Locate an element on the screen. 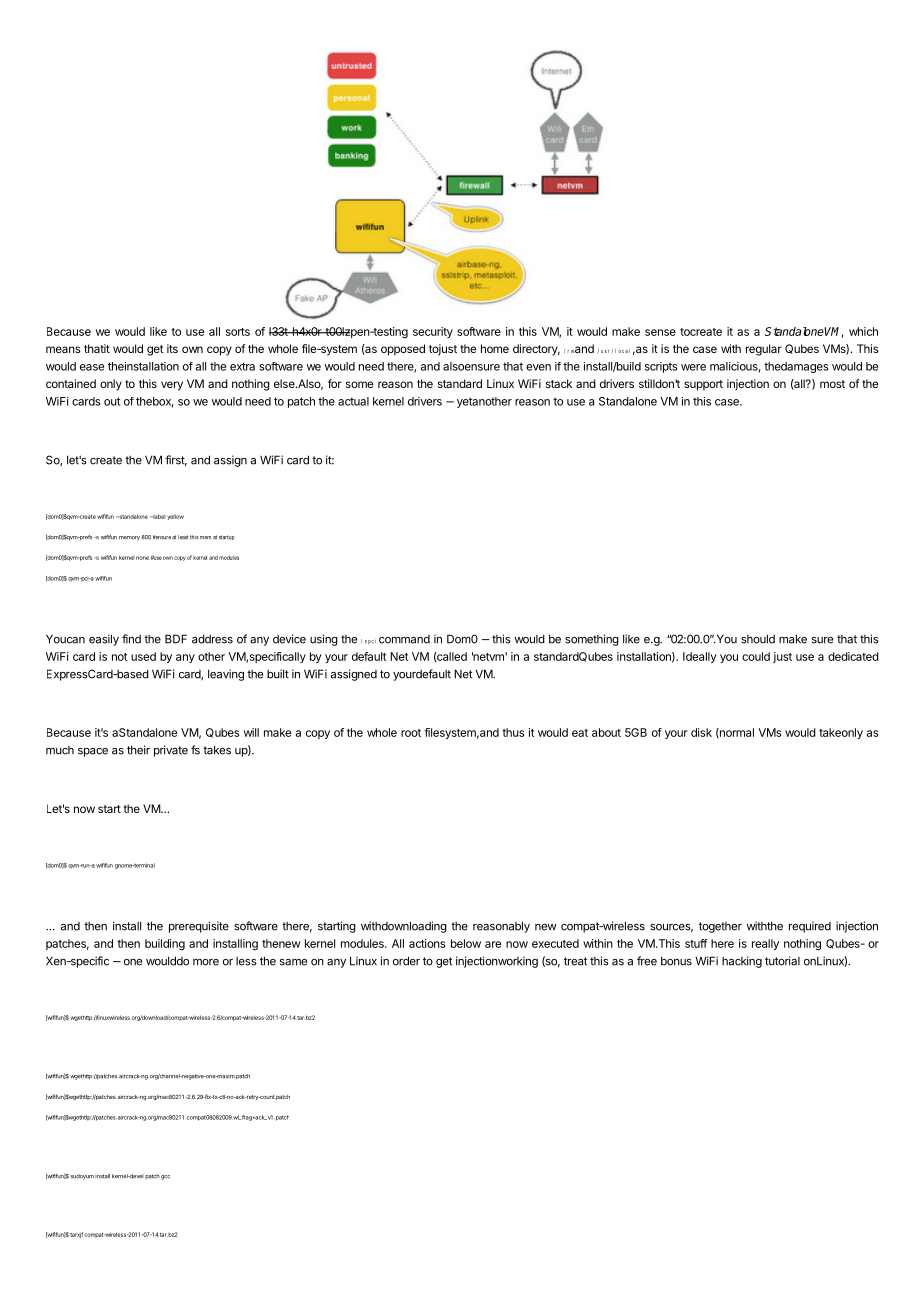  regular is located at coordinates (764, 350).
